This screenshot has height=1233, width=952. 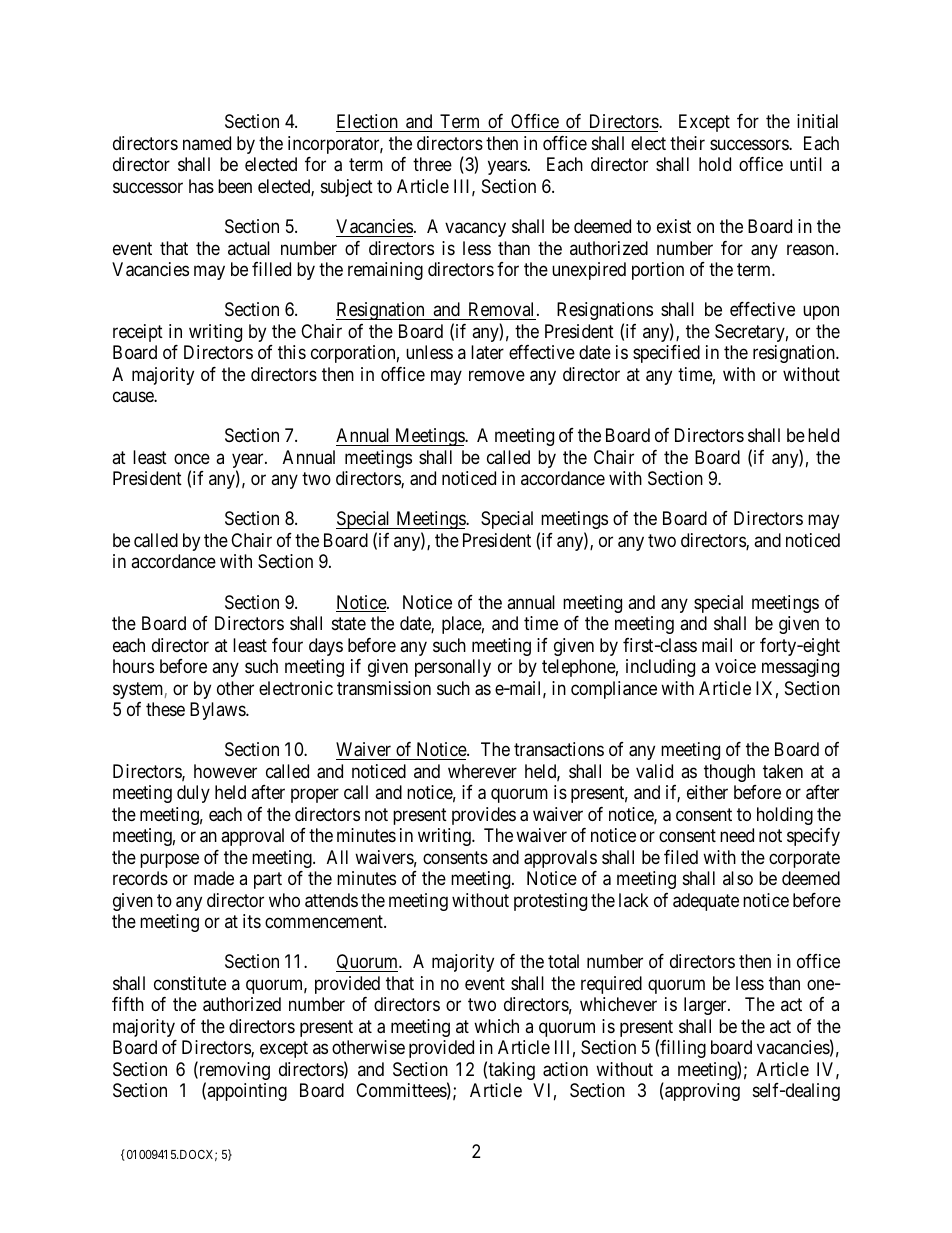 I want to click on wherever, so click(x=482, y=771).
